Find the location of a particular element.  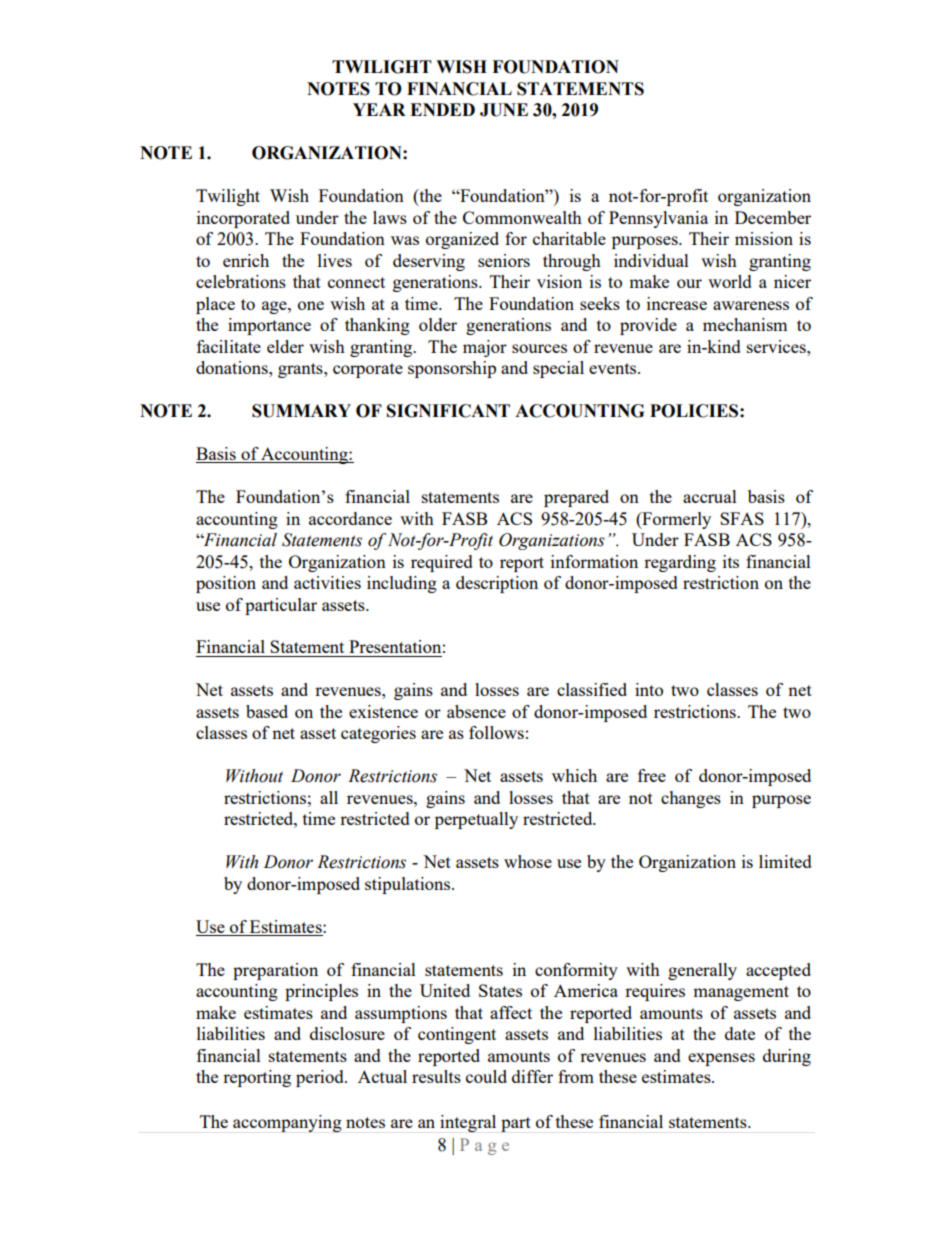

its is located at coordinates (731, 561).
